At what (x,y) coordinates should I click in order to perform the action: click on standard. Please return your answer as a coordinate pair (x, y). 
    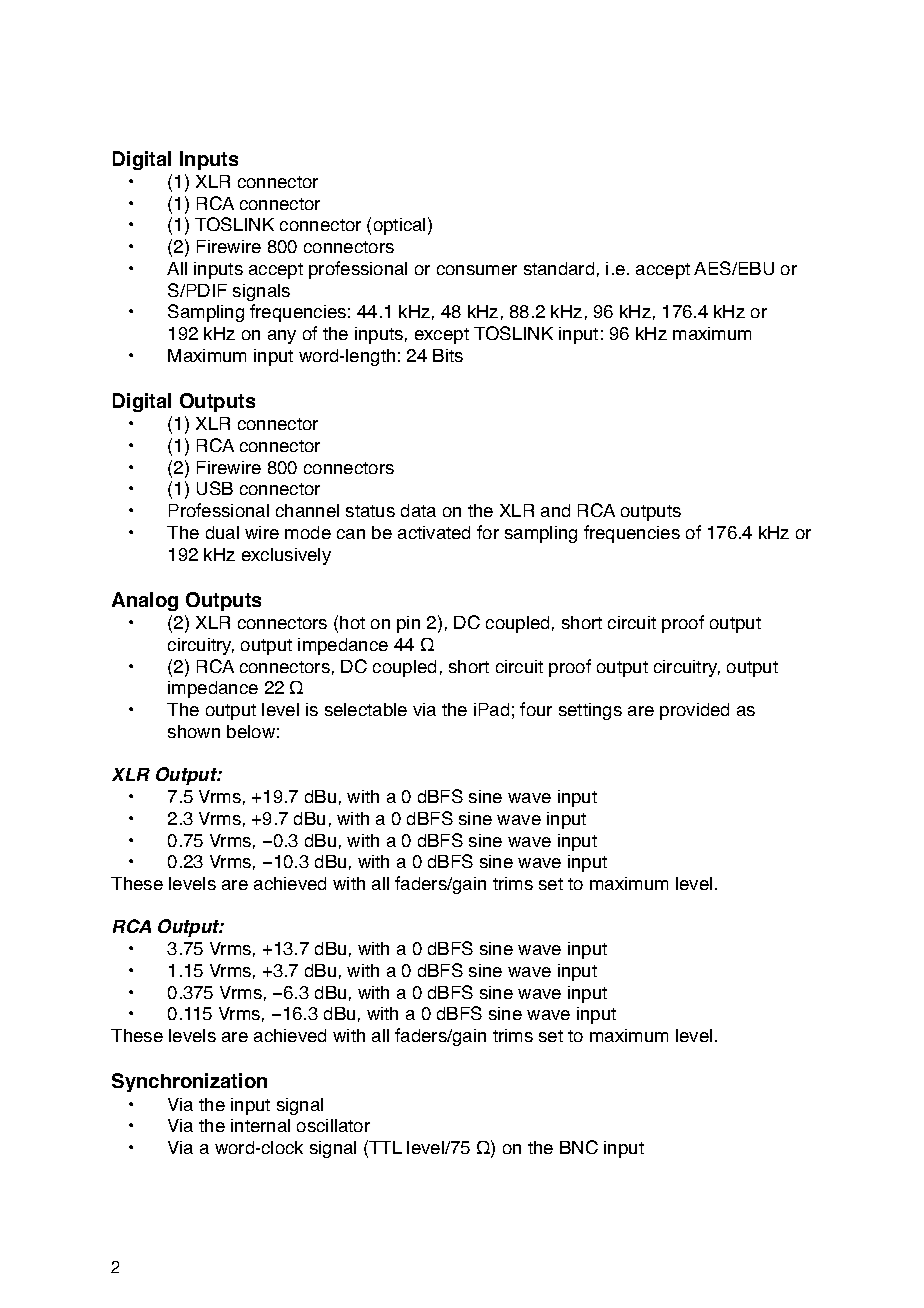
    Looking at the image, I should click on (559, 268).
